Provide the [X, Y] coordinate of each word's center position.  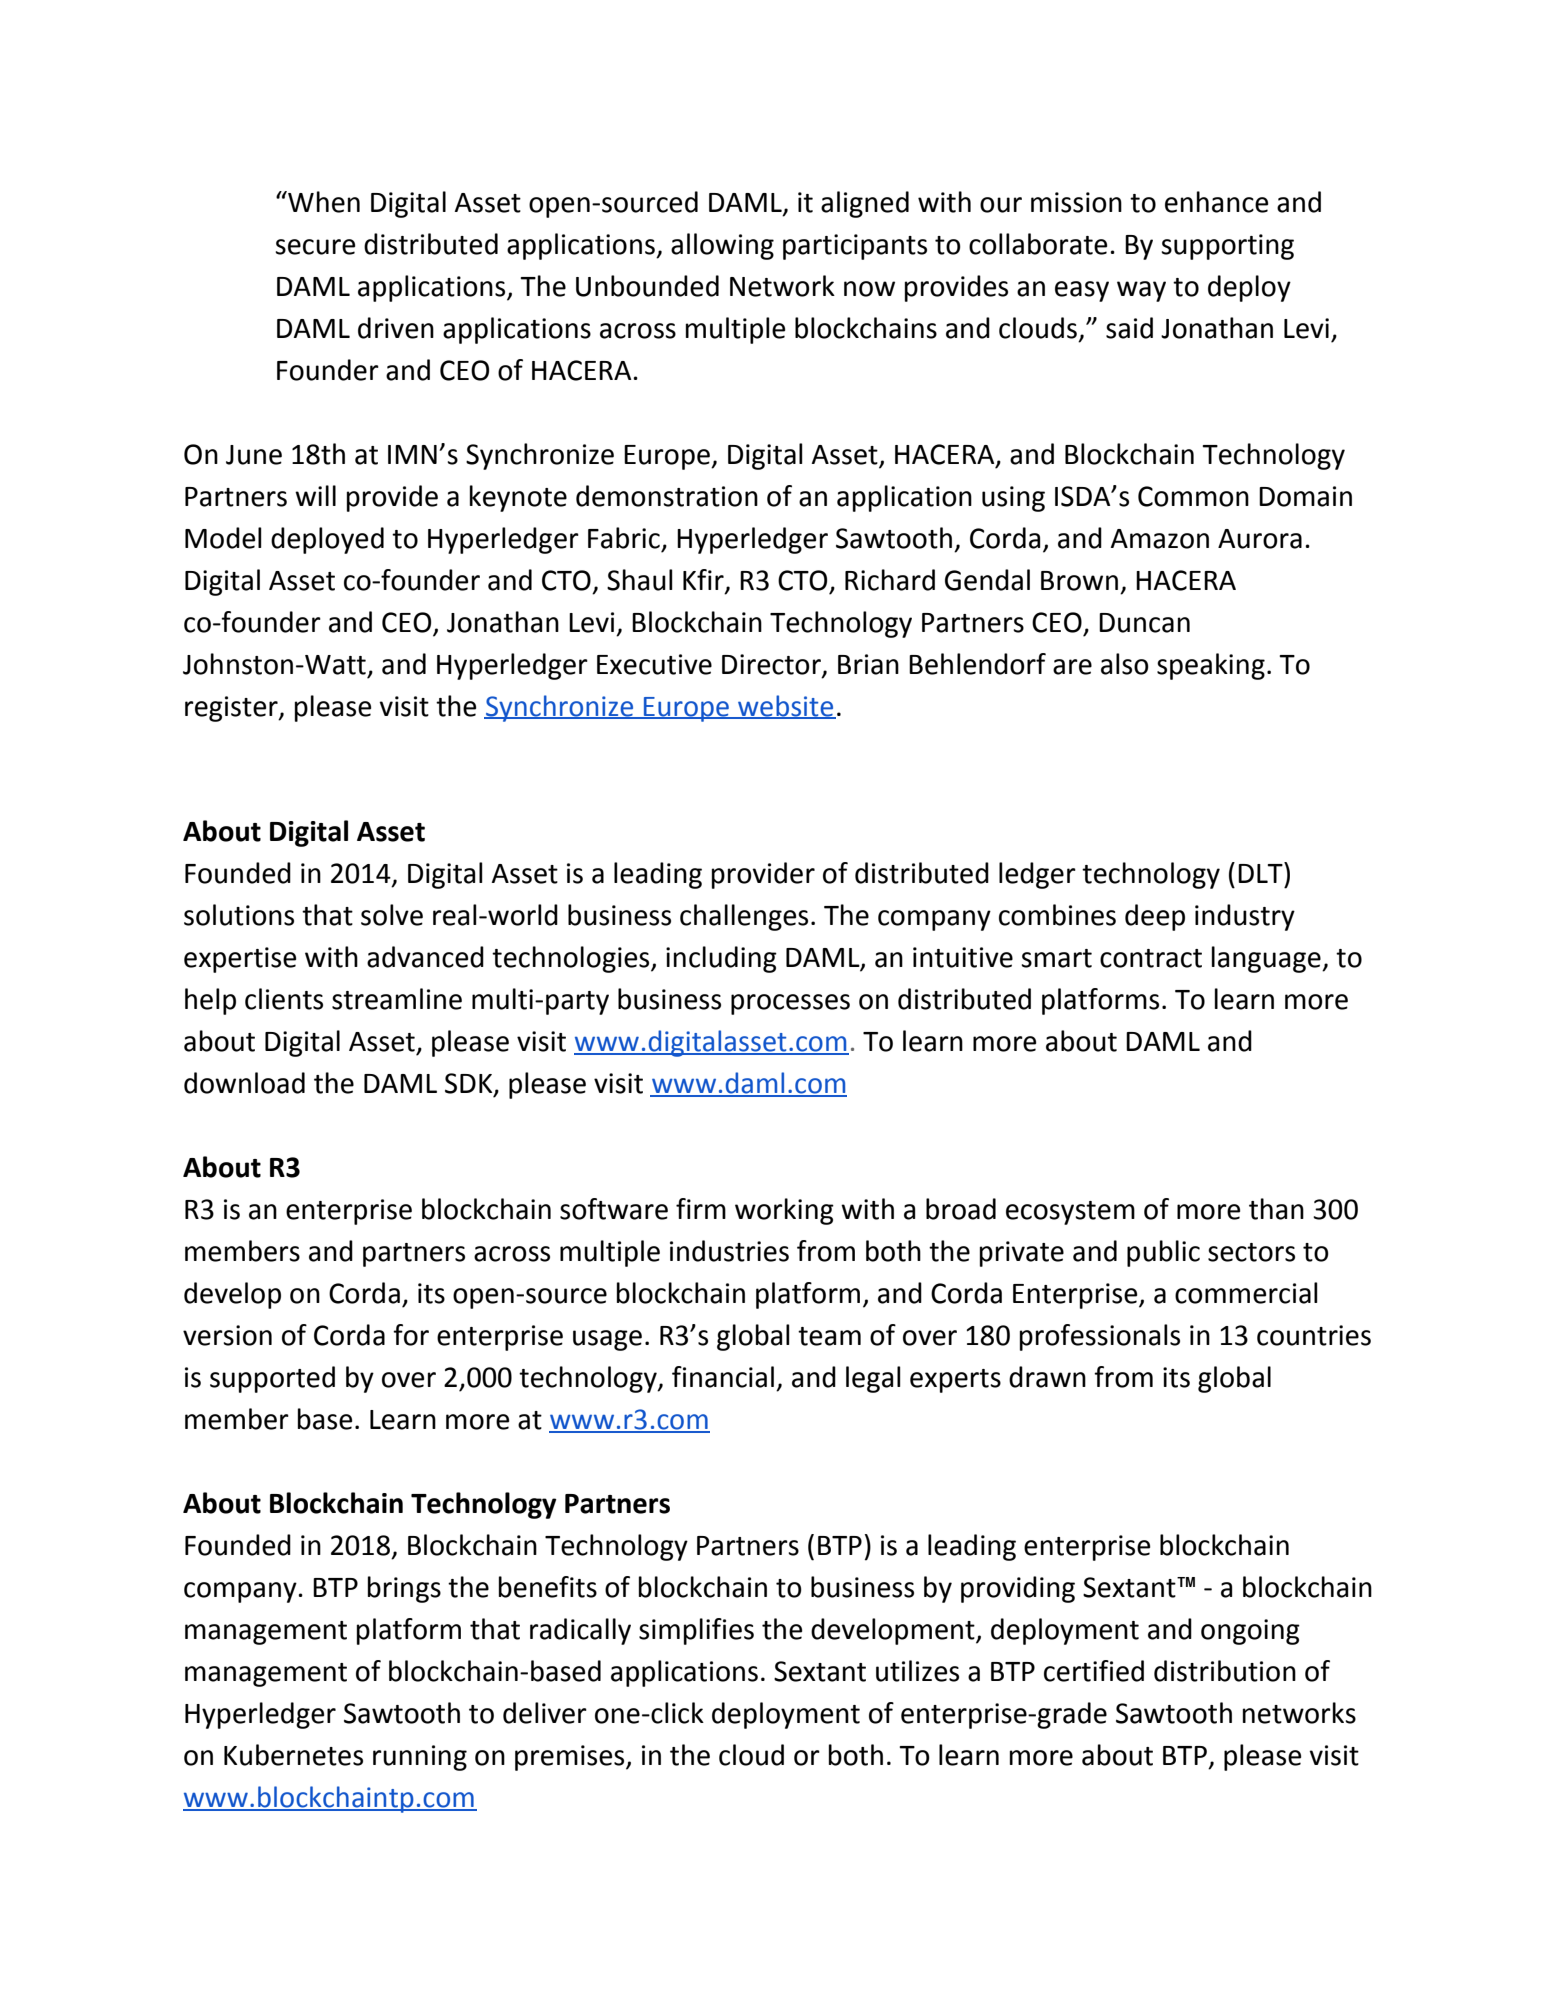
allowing [722, 246]
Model [223, 538]
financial [723, 1377]
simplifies [696, 1631]
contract [1151, 958]
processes [790, 1004]
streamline [397, 999]
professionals [1100, 1337]
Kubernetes [293, 1755]
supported [272, 1379]
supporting [1227, 247]
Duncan [1144, 623]
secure [315, 247]
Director [772, 665]
